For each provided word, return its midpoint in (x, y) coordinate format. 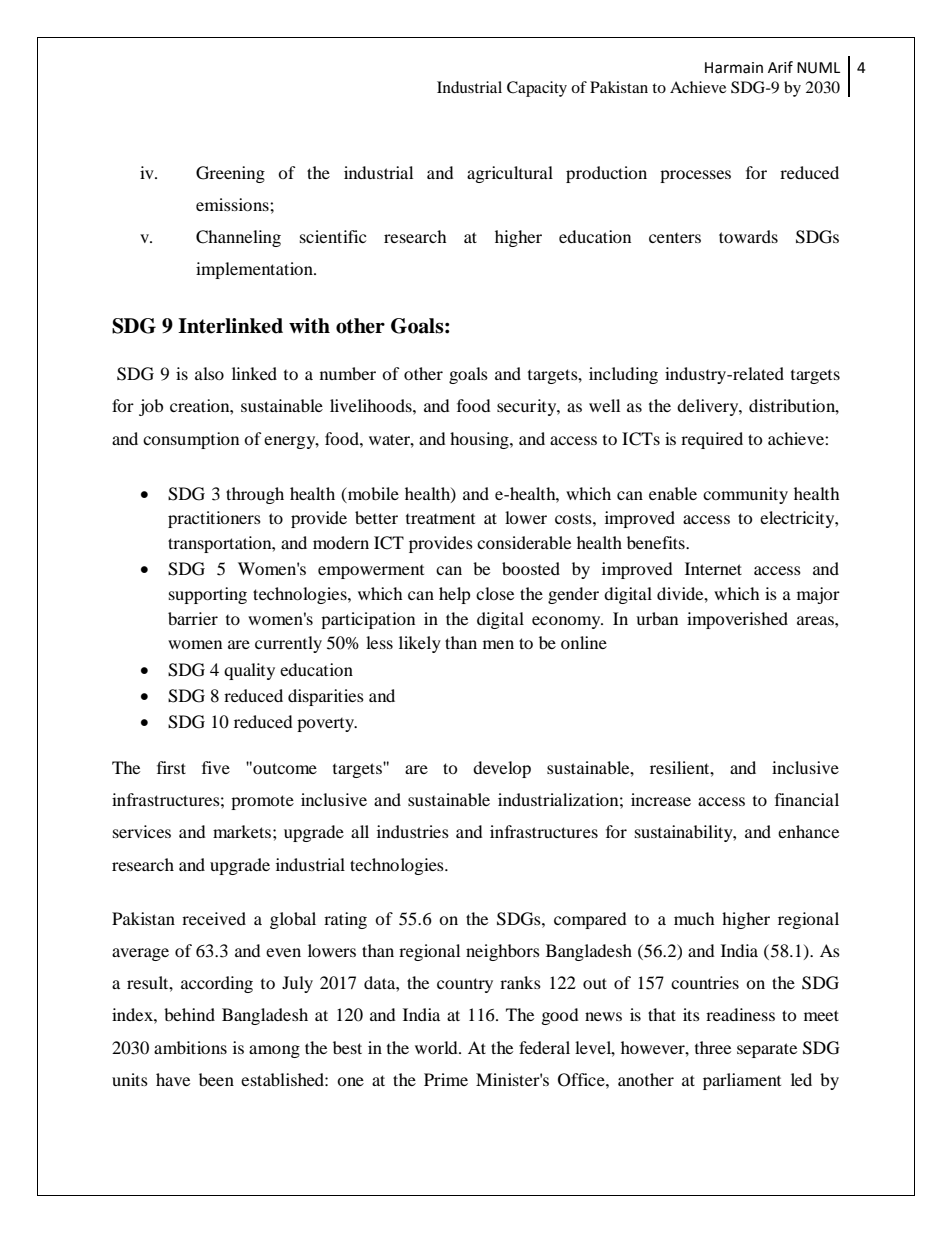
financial (807, 799)
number (348, 373)
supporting (208, 595)
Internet (713, 568)
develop (502, 769)
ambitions (190, 1047)
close (495, 593)
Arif (780, 67)
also (209, 373)
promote (262, 802)
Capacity (537, 89)
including (623, 375)
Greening (230, 174)
